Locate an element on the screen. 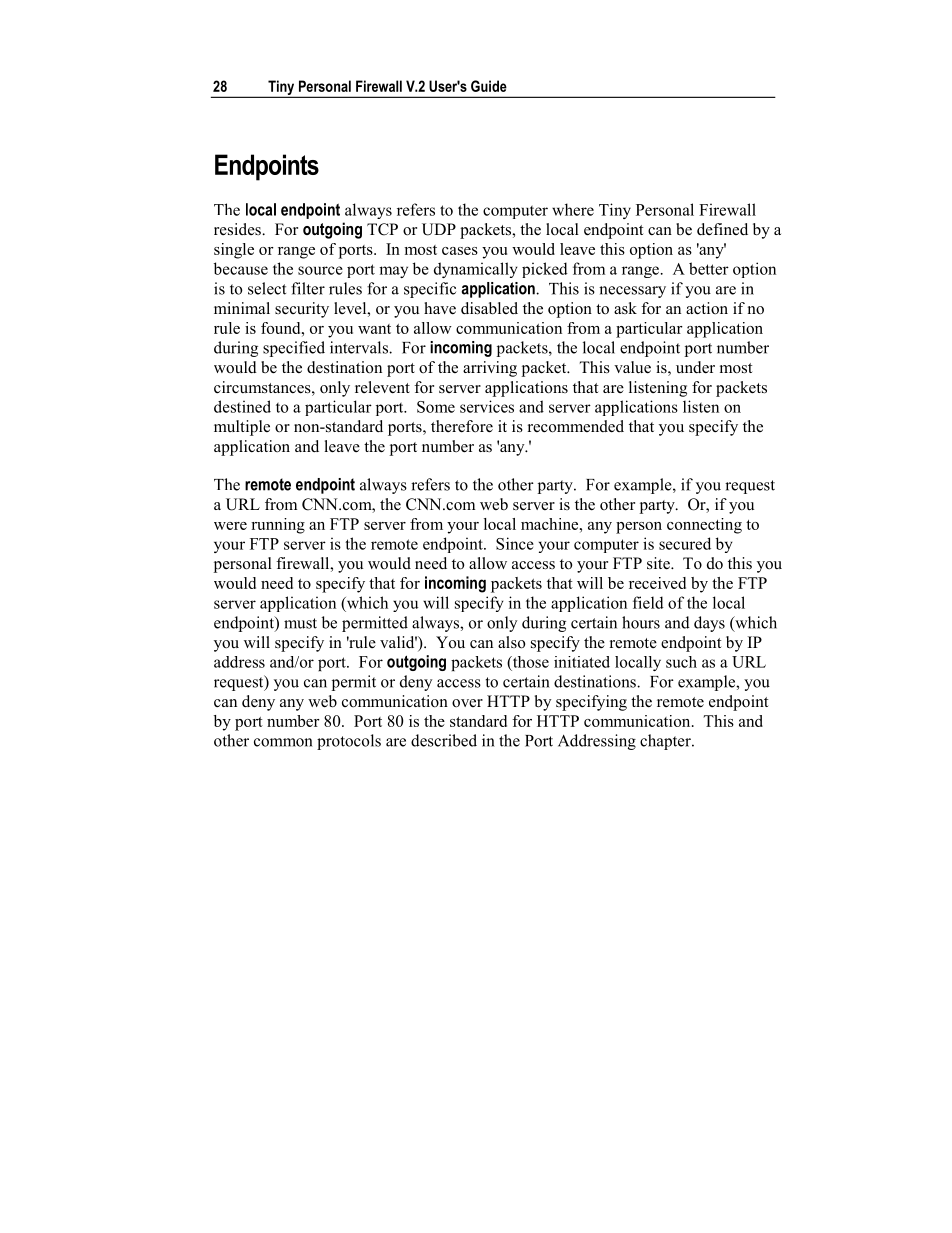  dynamically is located at coordinates (476, 270).
